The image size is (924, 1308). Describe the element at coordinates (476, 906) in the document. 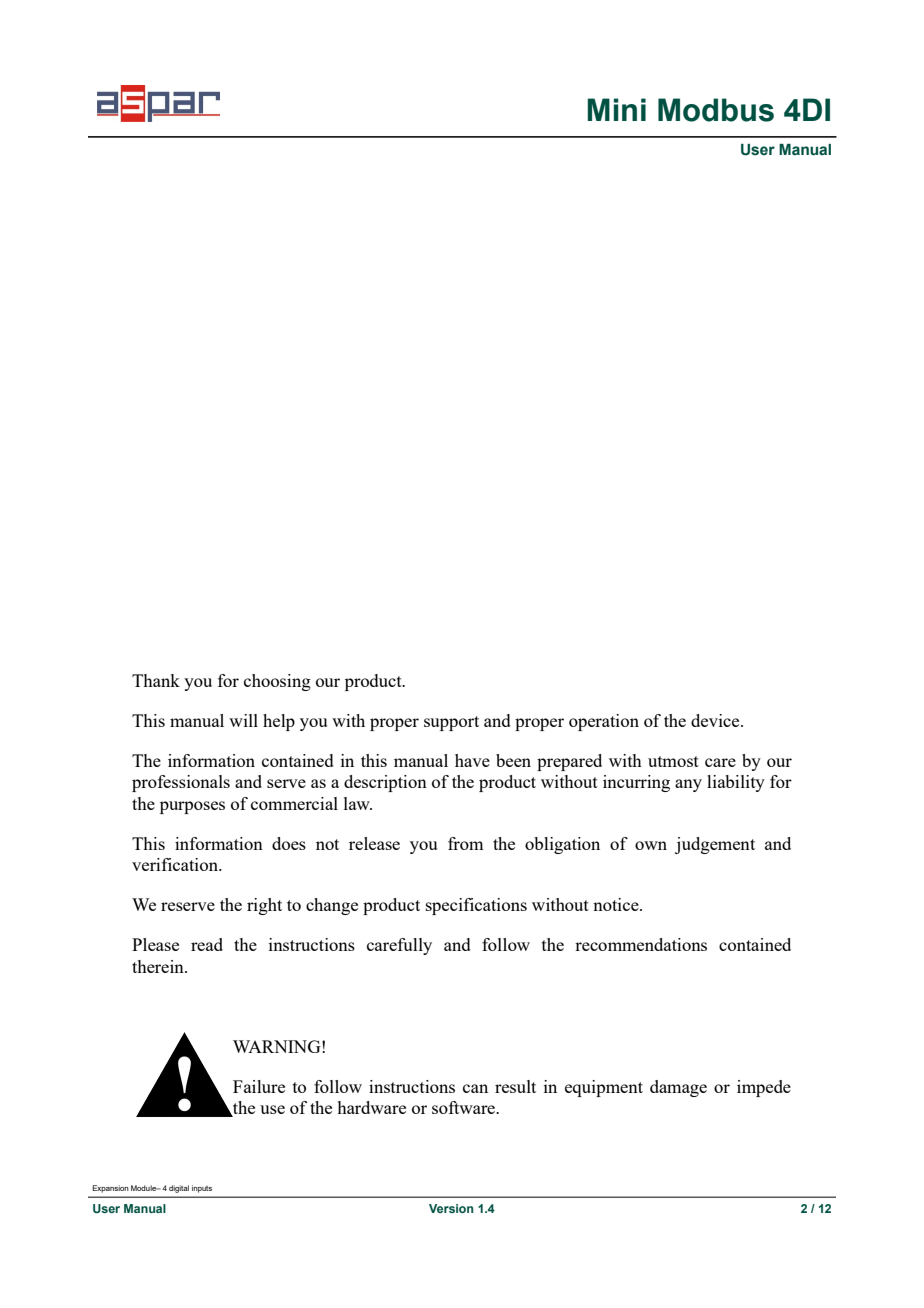

I see `specifications` at that location.
